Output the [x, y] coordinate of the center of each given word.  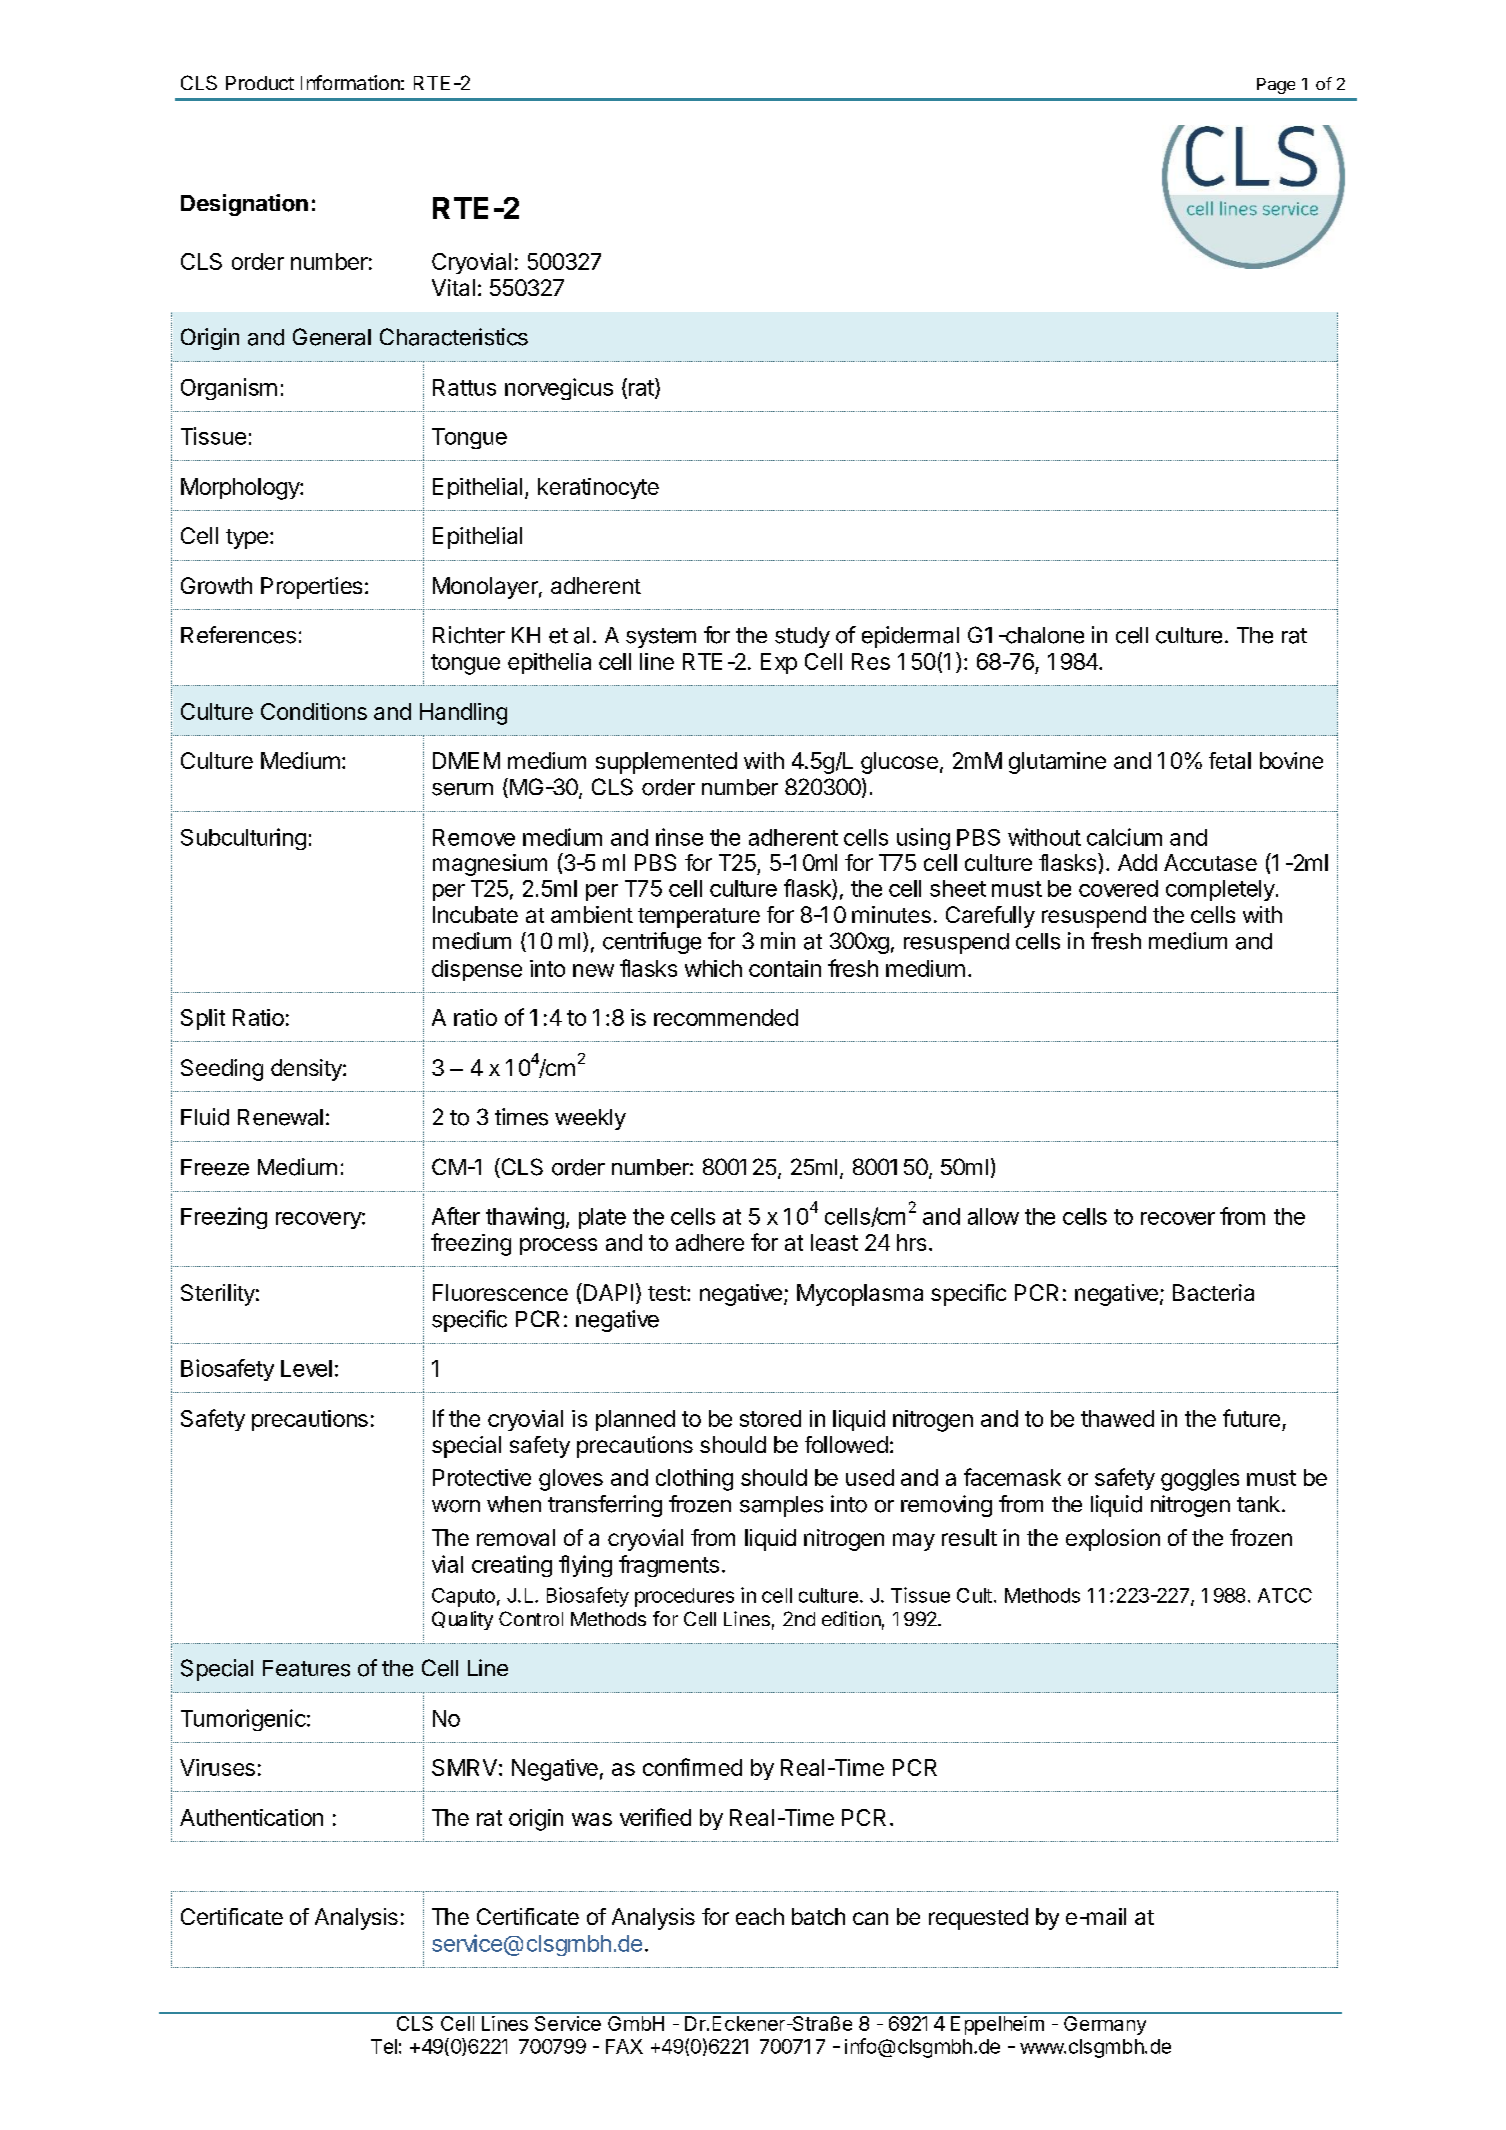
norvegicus [559, 389]
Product [260, 83]
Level [306, 1368]
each [760, 1916]
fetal [1230, 760]
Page [1276, 86]
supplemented [666, 763]
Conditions [314, 711]
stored [770, 1418]
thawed [1117, 1418]
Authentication [251, 1817]
